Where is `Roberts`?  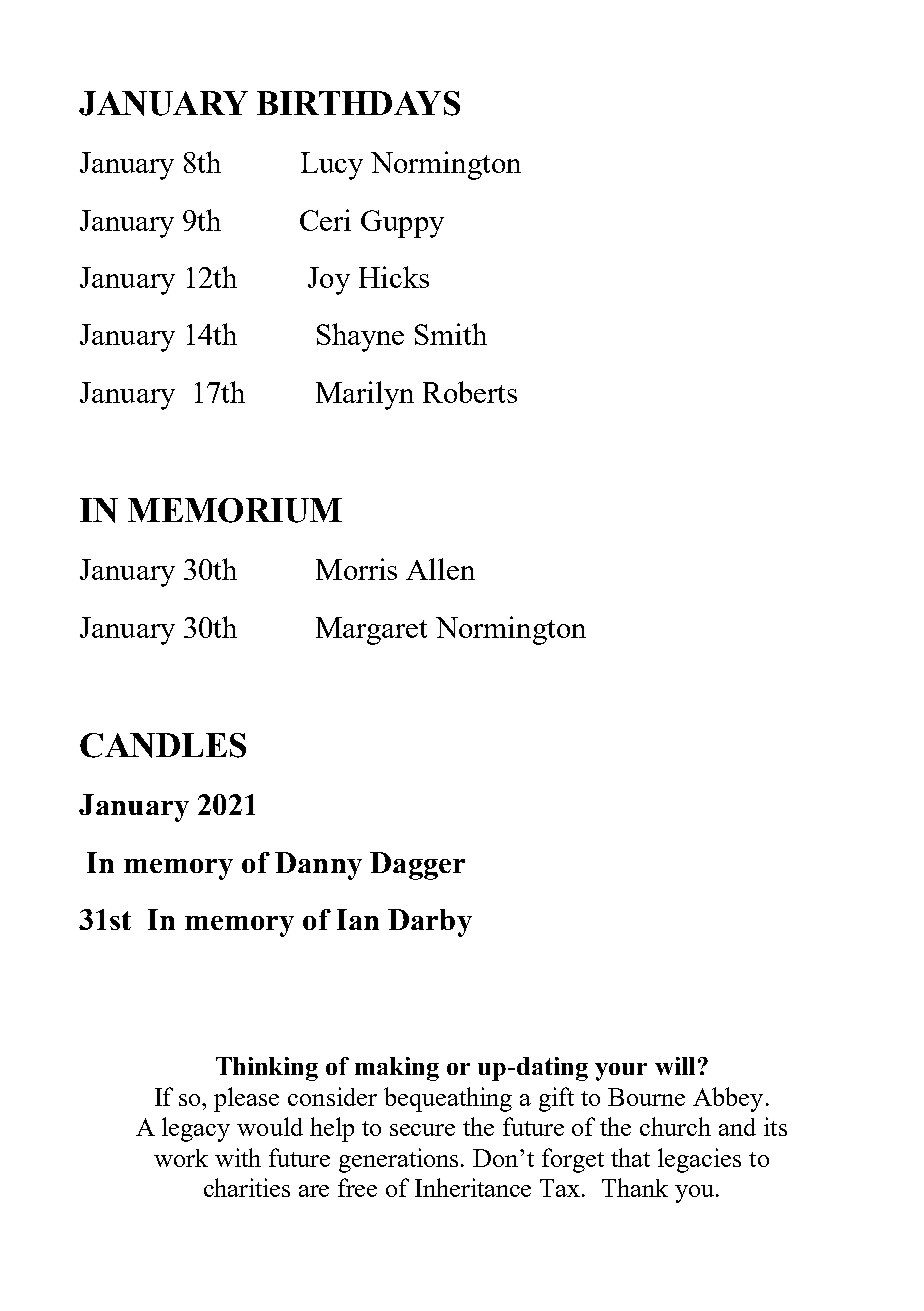 Roberts is located at coordinates (470, 392).
